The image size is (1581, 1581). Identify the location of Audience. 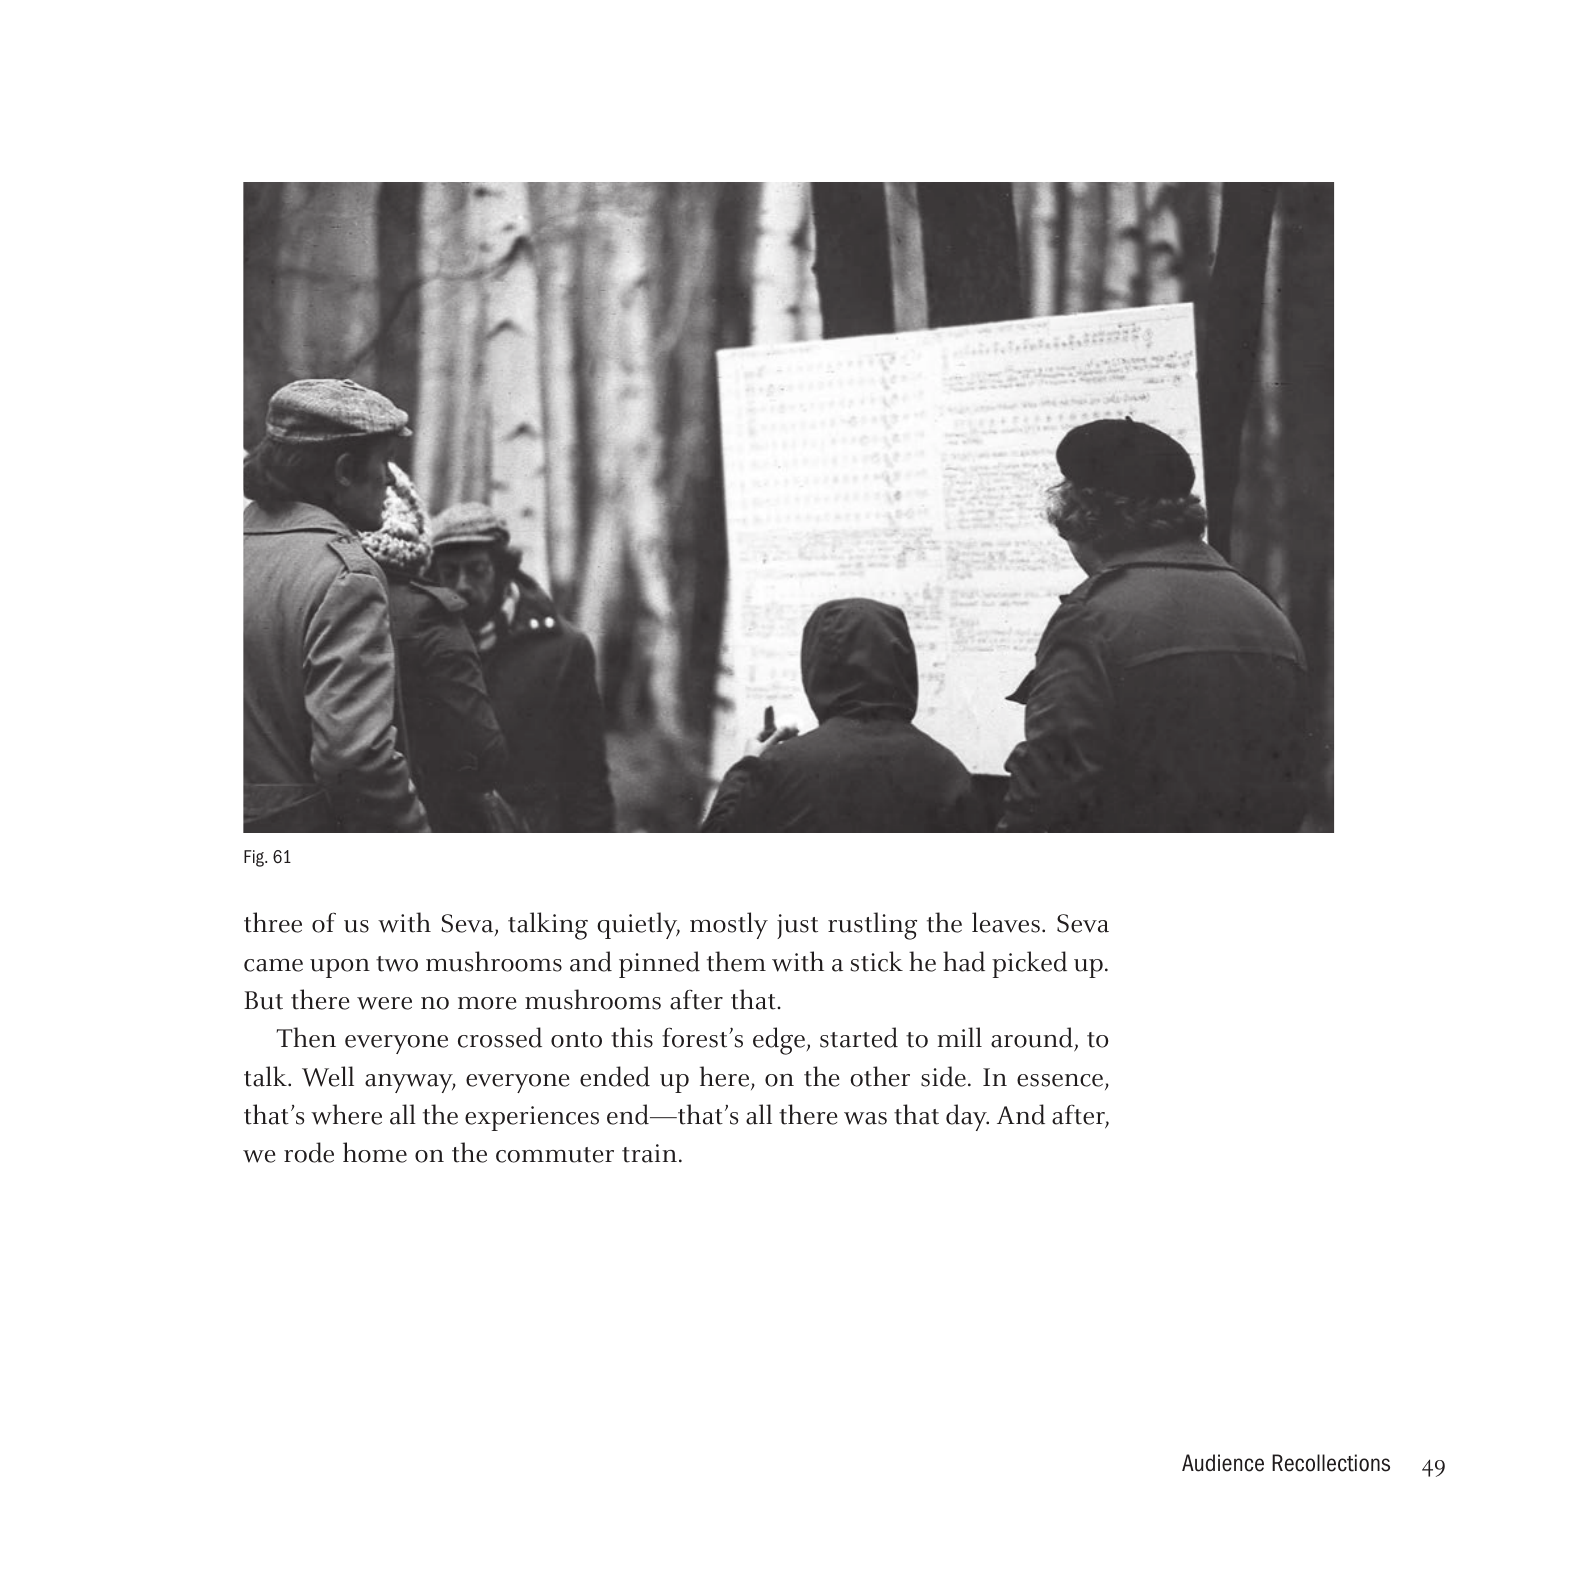
(1223, 1463).
